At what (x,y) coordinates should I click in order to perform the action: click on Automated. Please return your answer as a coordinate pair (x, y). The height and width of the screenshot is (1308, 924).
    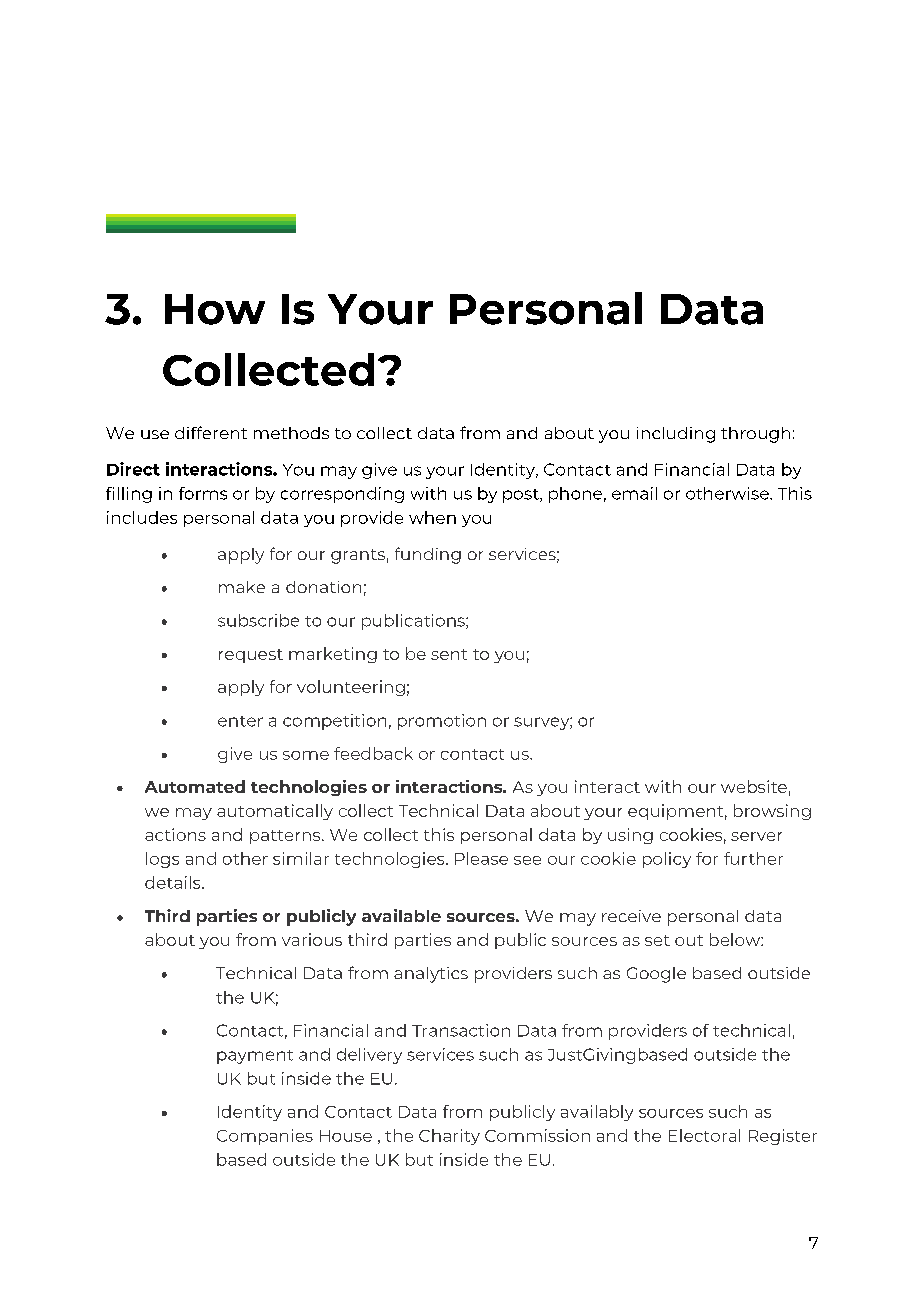
    Looking at the image, I should click on (195, 786).
